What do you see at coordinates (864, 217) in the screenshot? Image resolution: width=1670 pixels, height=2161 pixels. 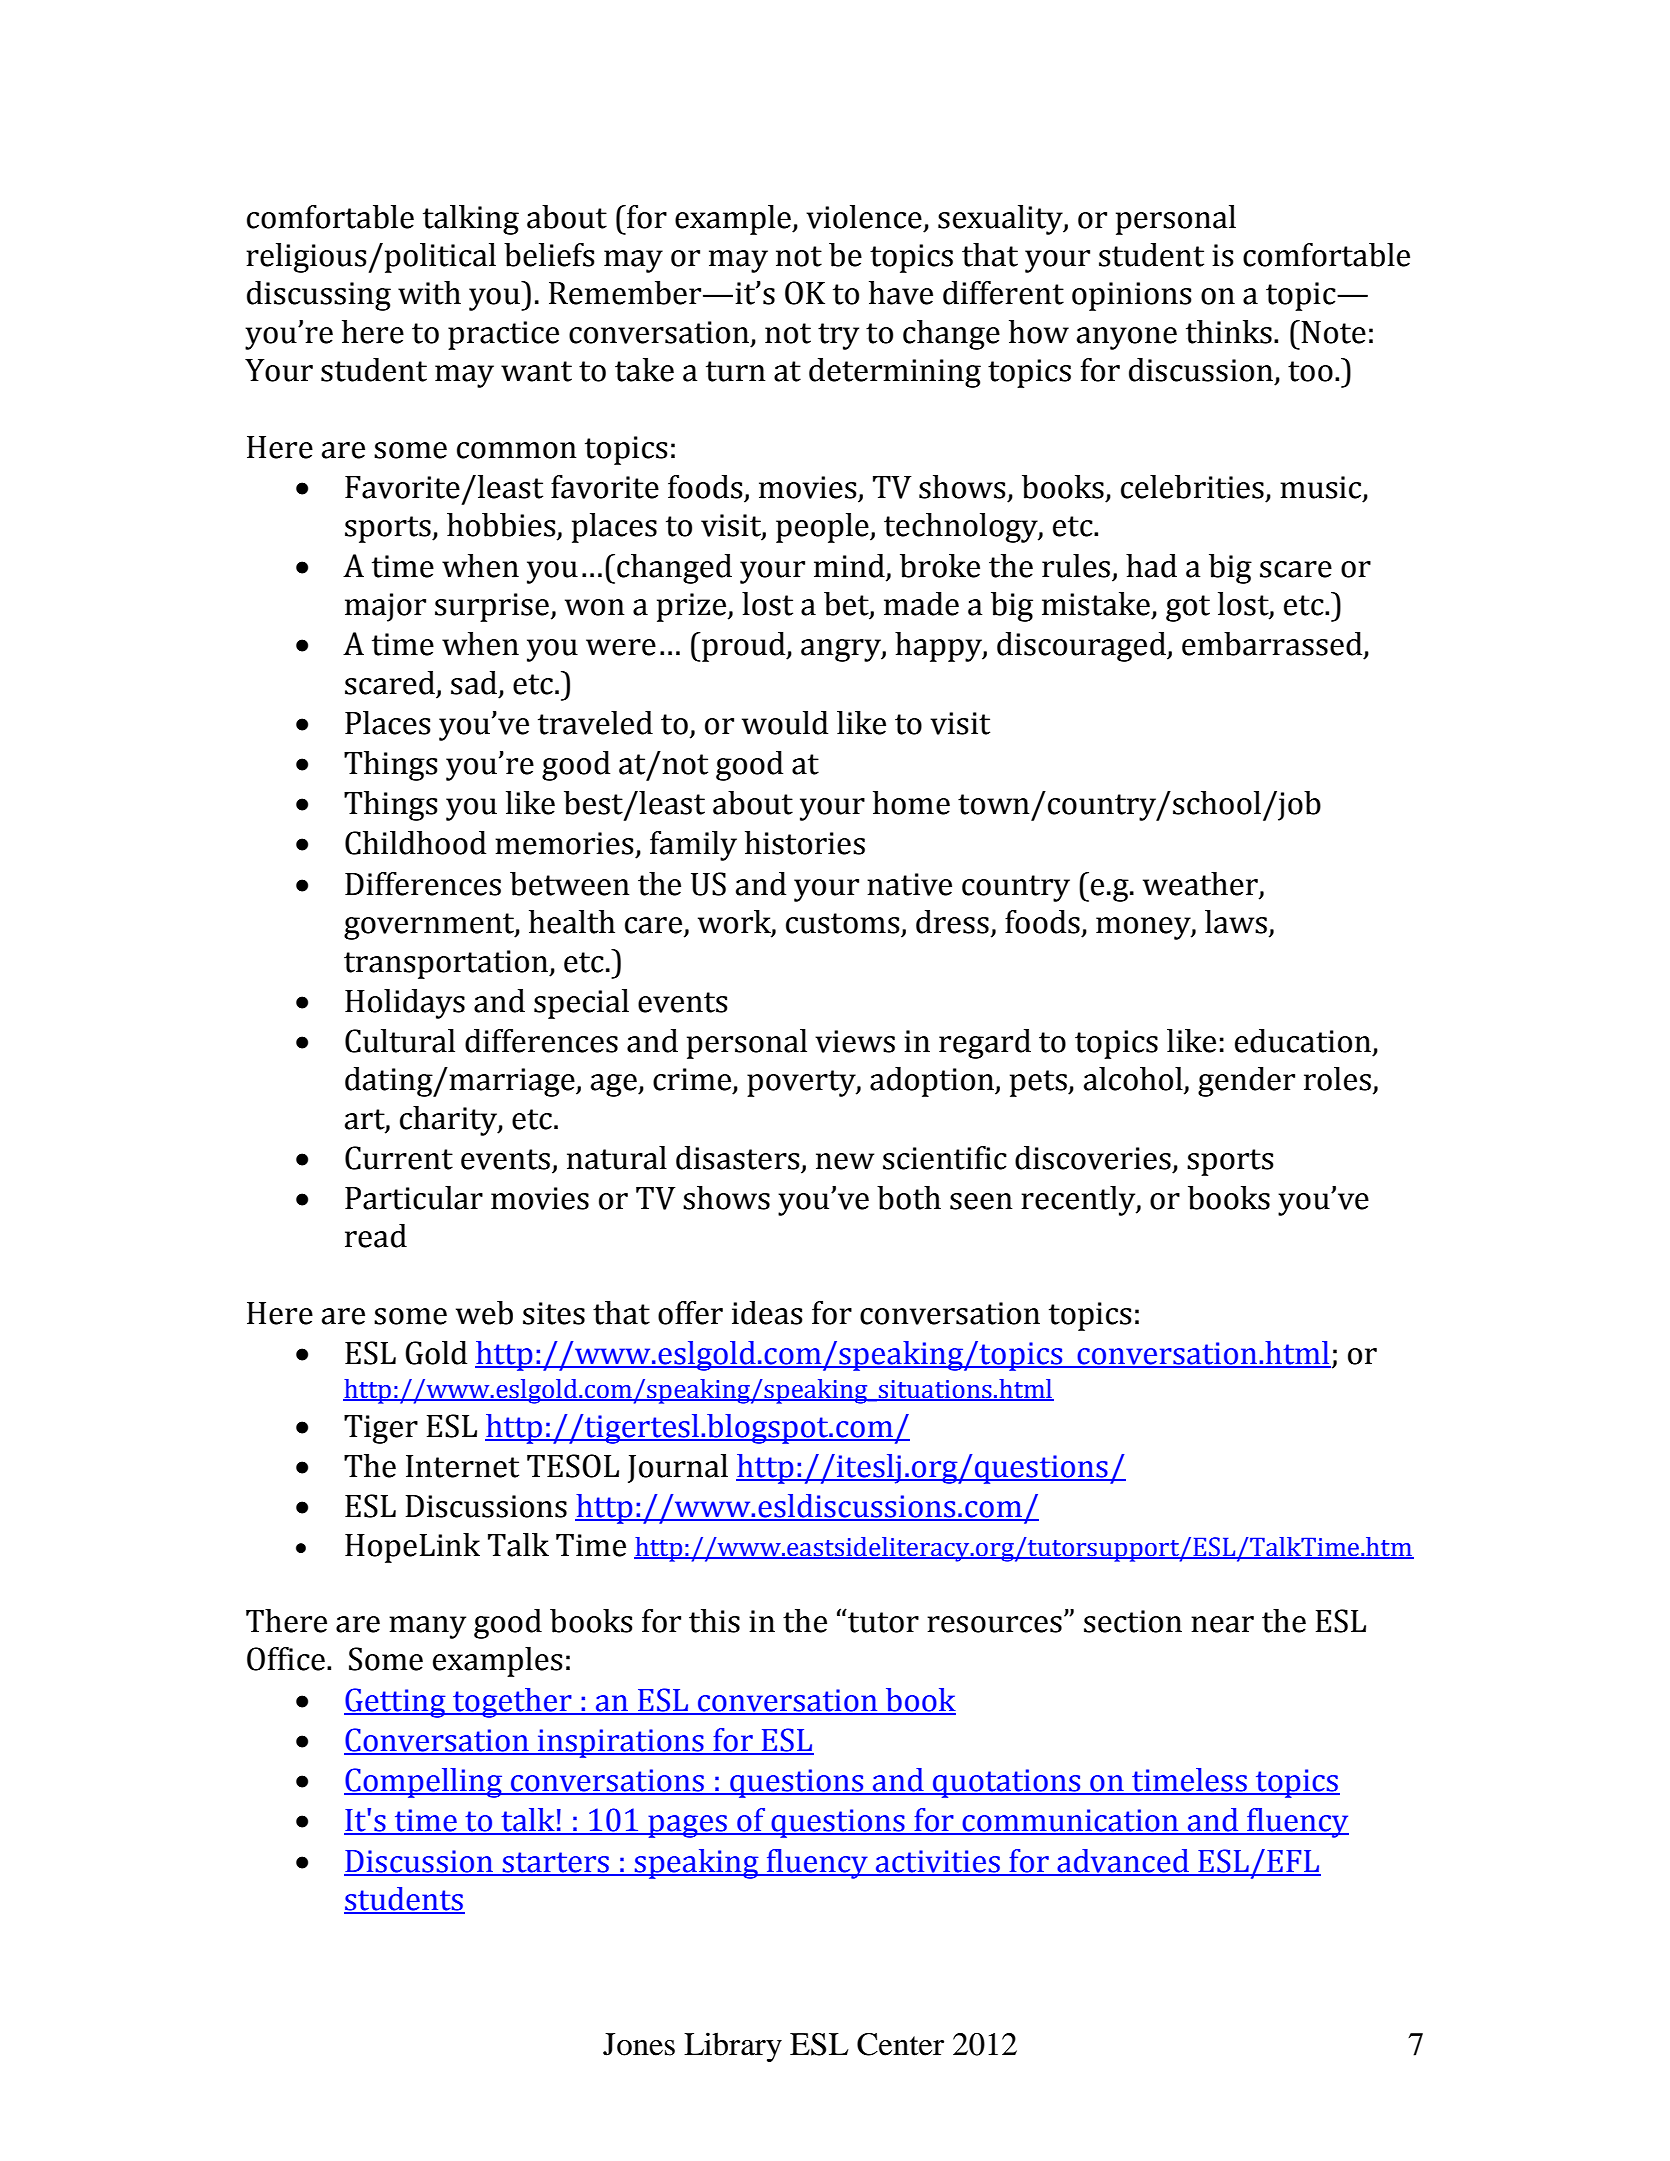 I see `violence` at bounding box center [864, 217].
